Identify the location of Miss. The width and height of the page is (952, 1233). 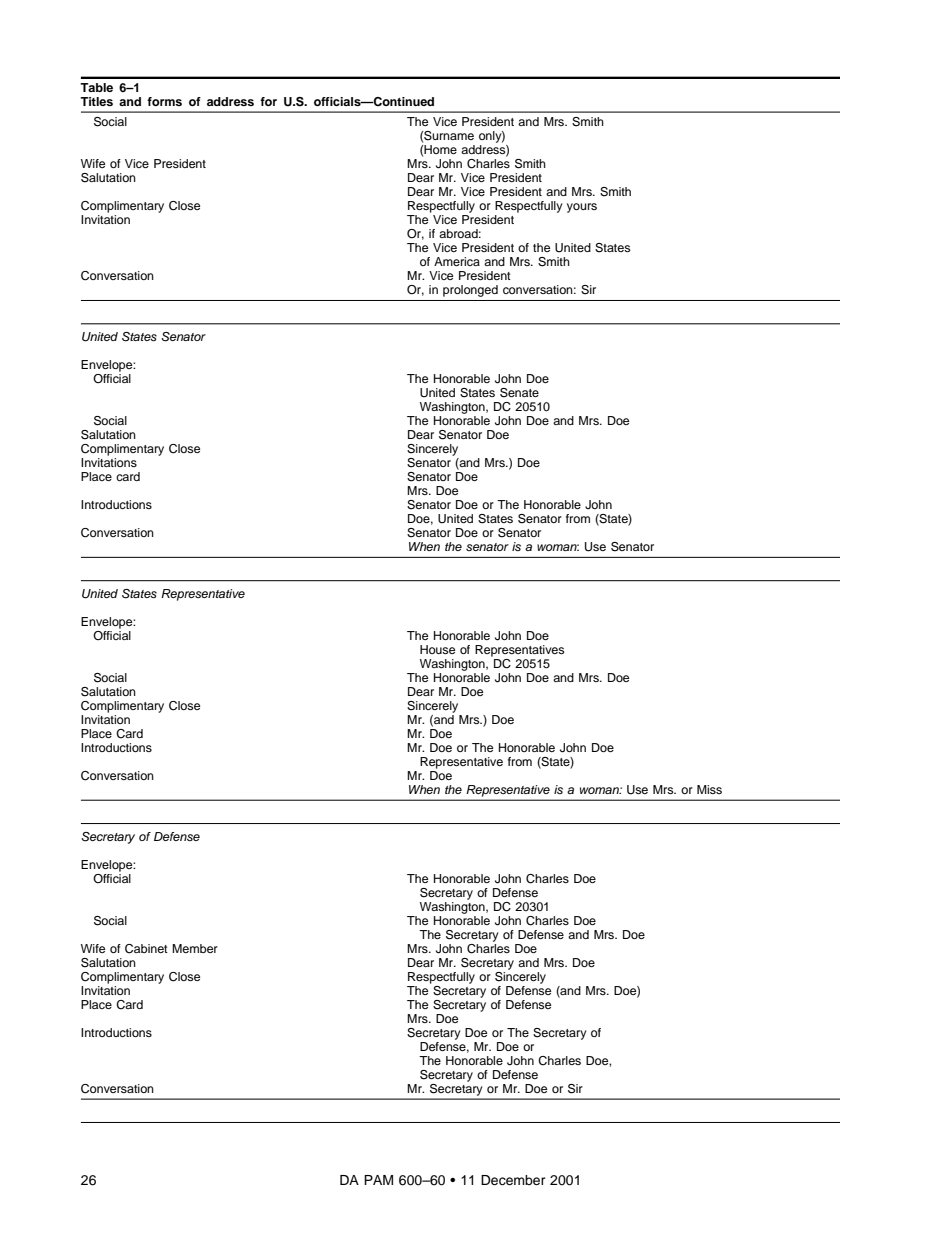
(709, 789).
